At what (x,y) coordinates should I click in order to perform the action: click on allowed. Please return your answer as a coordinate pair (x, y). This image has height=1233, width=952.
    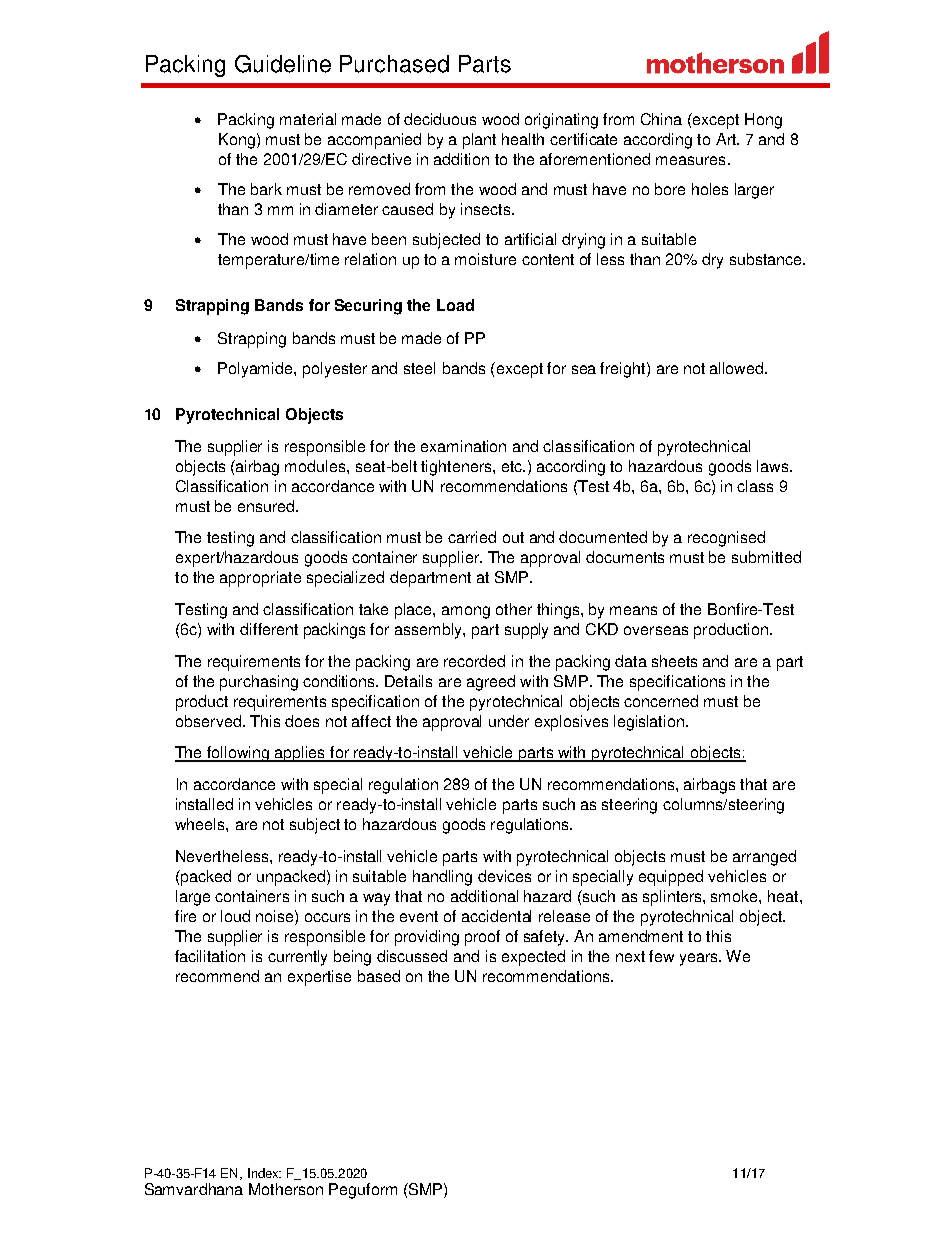
    Looking at the image, I should click on (738, 368).
